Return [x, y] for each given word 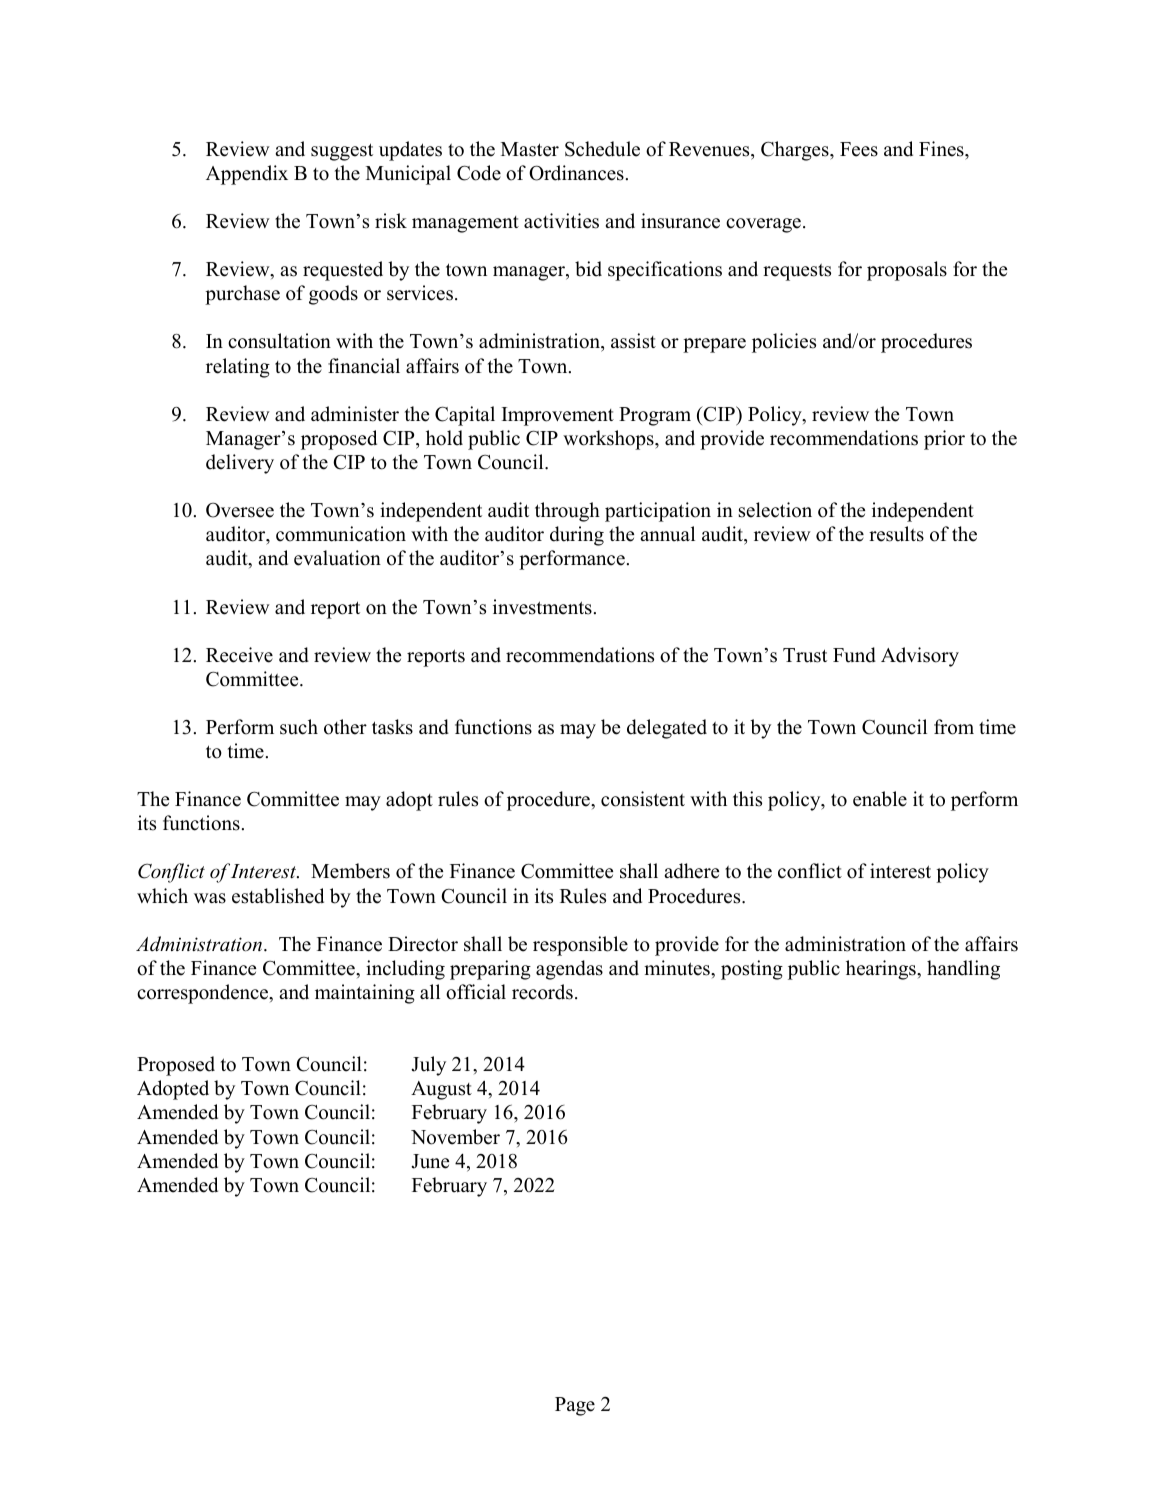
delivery [240, 464]
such [299, 727]
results [896, 534]
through [567, 512]
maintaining [365, 994]
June [430, 1161]
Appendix [247, 175]
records [542, 992]
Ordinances [576, 173]
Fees [859, 149]
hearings [882, 970]
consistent [643, 799]
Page [575, 1406]
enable [880, 799]
